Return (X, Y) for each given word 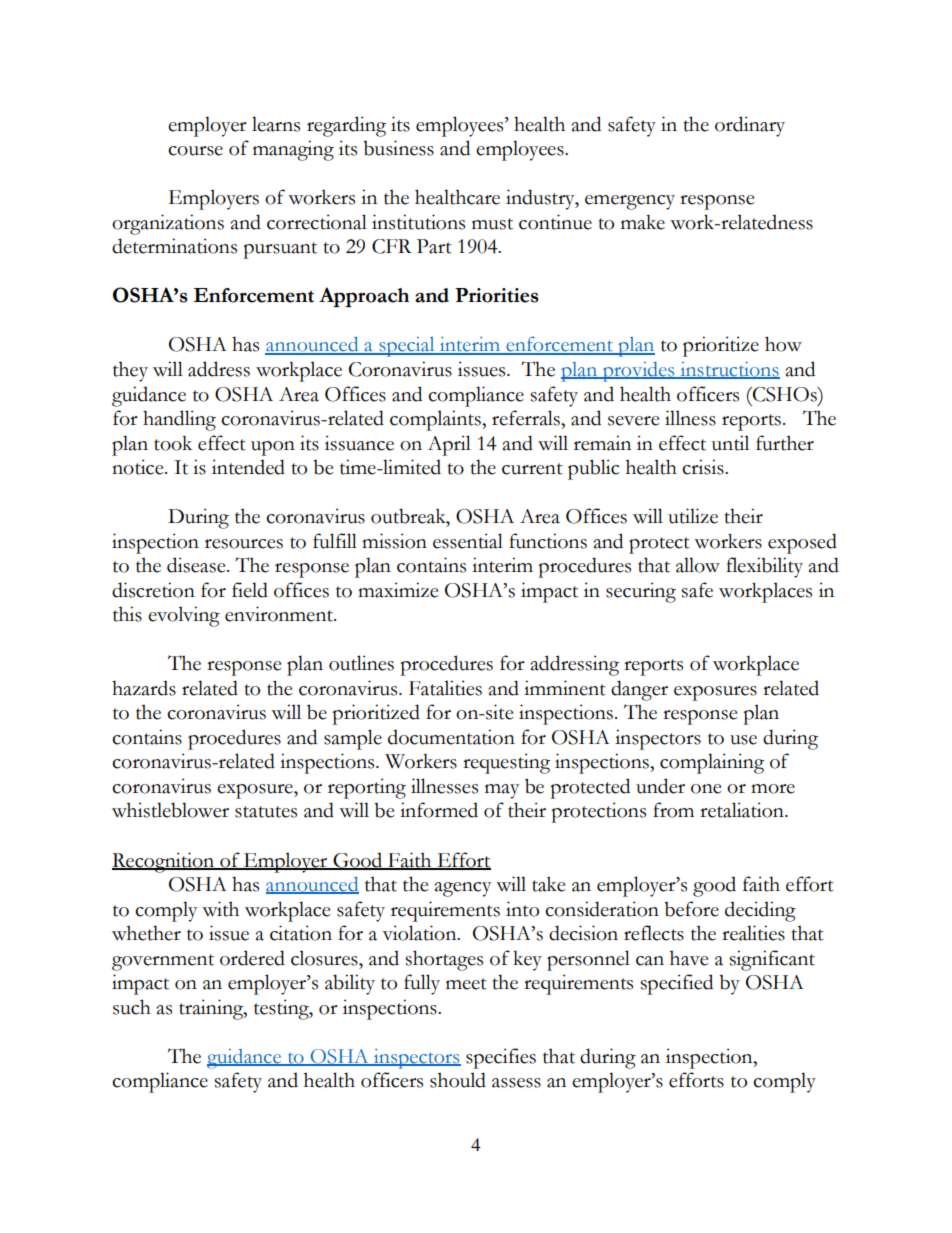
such (132, 1007)
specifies (501, 1058)
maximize (398, 590)
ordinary (750, 126)
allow (698, 565)
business (398, 148)
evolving (184, 616)
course (195, 151)
